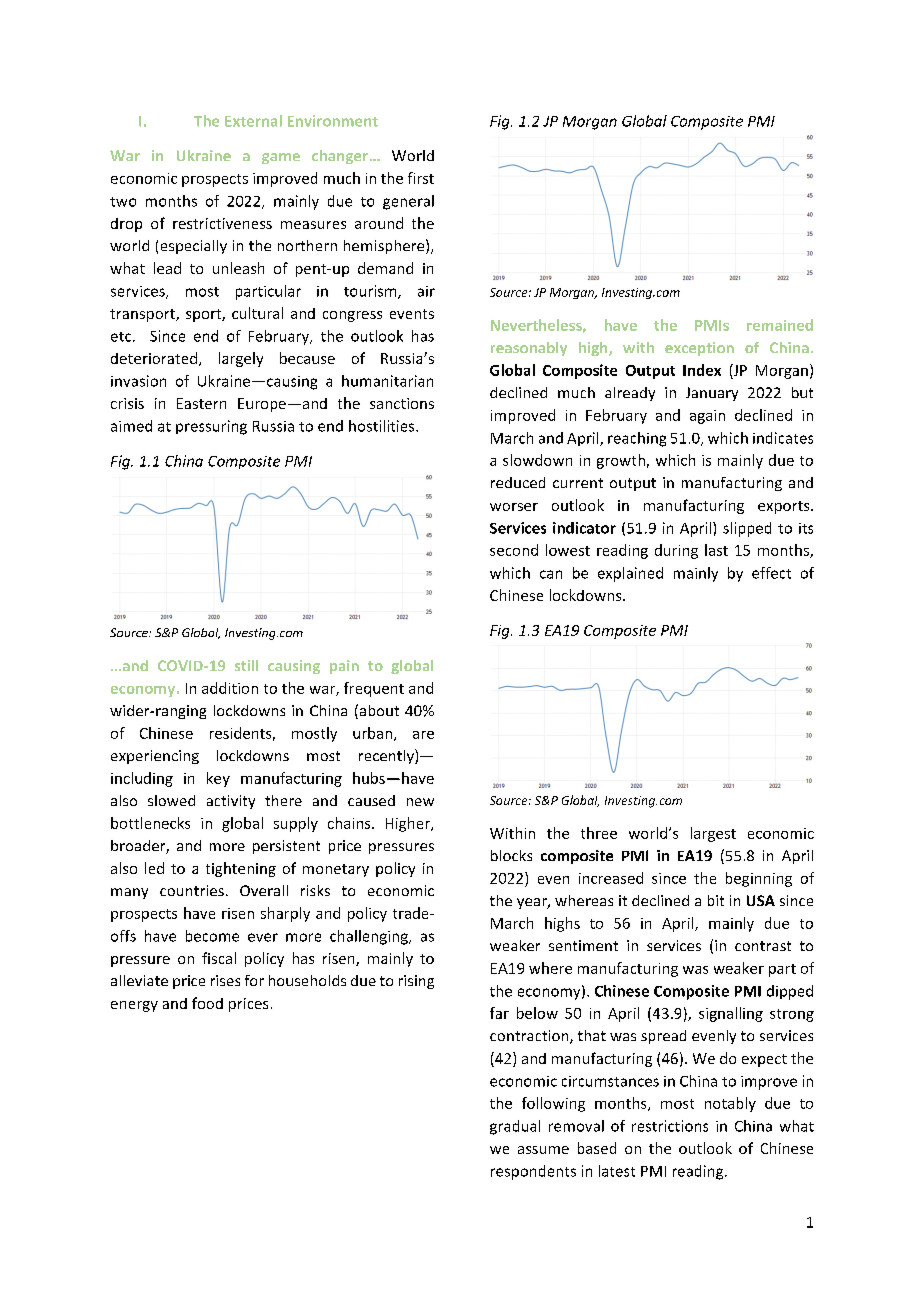  What do you see at coordinates (253, 121) in the screenshot?
I see `External` at bounding box center [253, 121].
